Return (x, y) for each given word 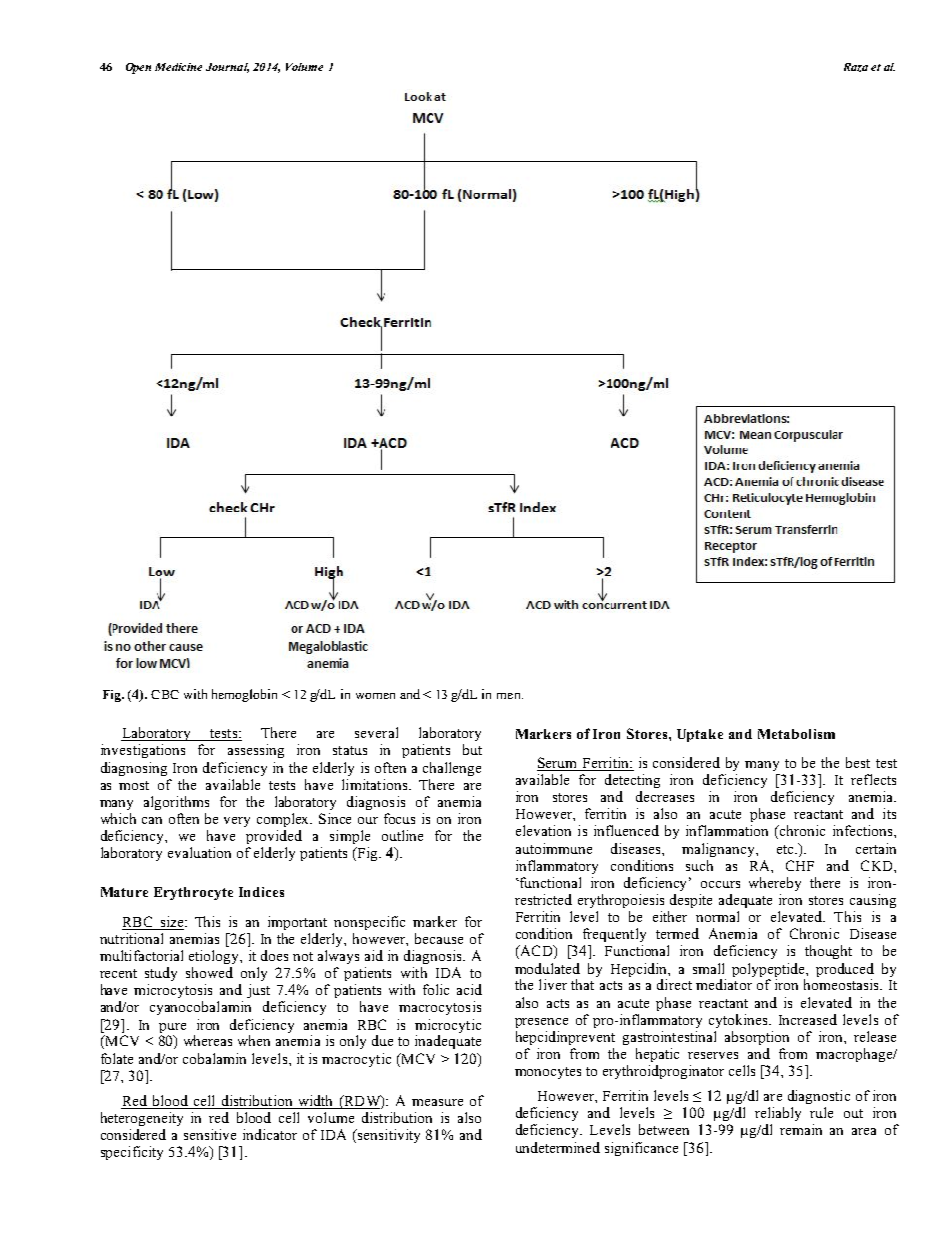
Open (138, 68)
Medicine (178, 67)
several (376, 732)
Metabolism (796, 734)
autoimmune (554, 848)
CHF (800, 865)
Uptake (700, 735)
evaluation (199, 852)
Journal (227, 68)
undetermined (558, 1147)
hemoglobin (244, 695)
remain (801, 1129)
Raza (856, 67)
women (375, 696)
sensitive (210, 1134)
